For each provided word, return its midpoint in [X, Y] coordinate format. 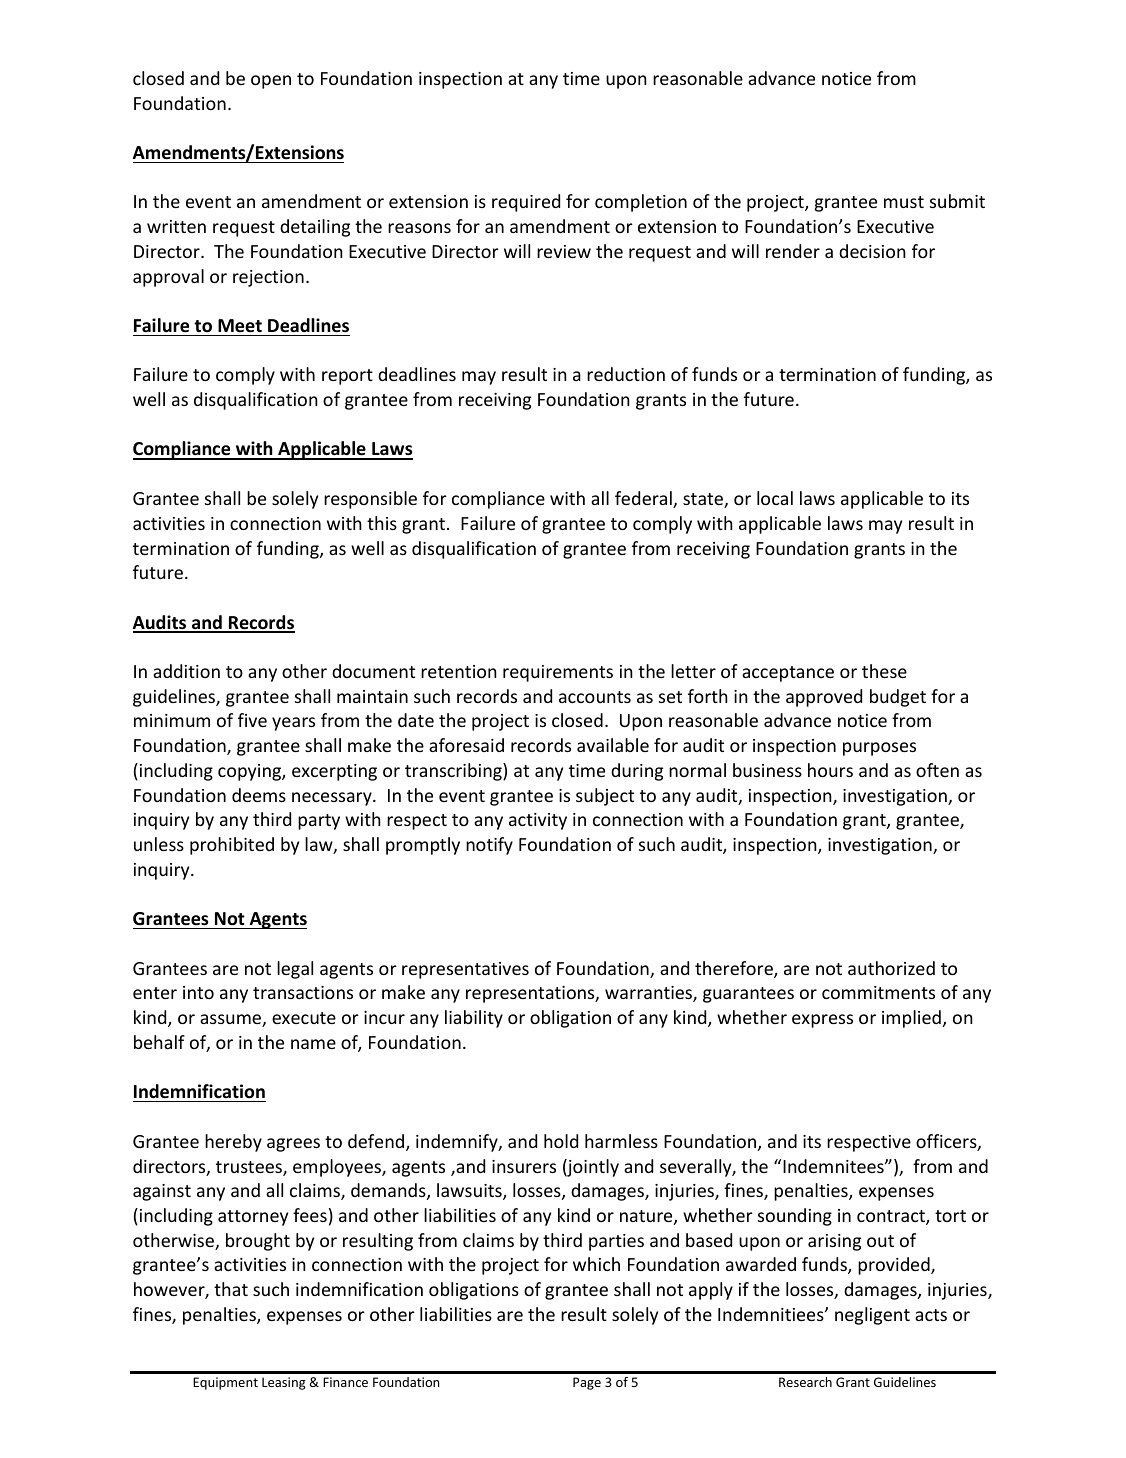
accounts [595, 697]
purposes [879, 749]
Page [587, 1383]
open [271, 82]
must [904, 202]
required [526, 203]
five [252, 720]
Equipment [225, 1383]
